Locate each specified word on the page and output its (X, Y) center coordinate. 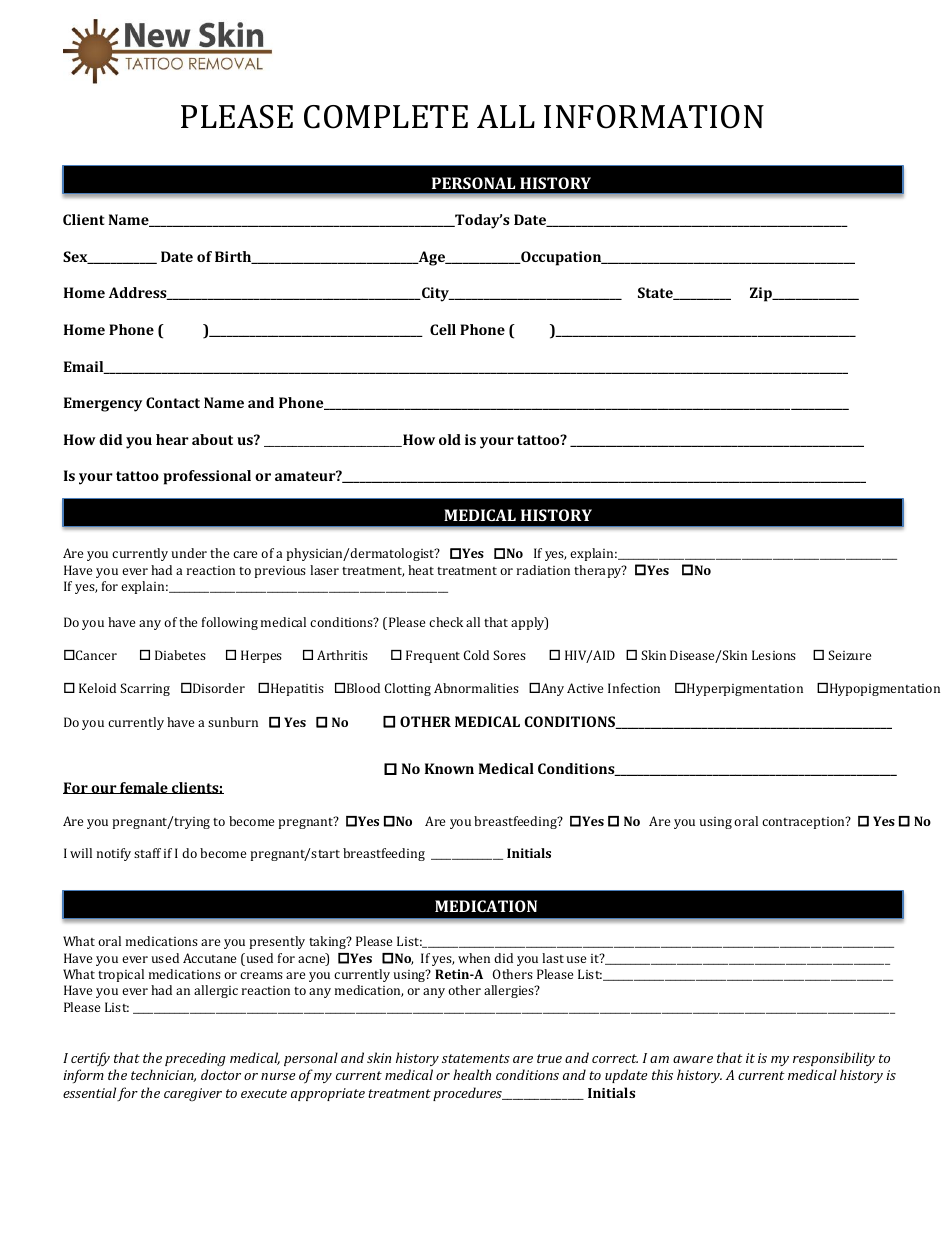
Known (449, 768)
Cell (443, 329)
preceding (195, 1059)
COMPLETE (386, 117)
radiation (543, 570)
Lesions (774, 655)
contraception (804, 823)
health (472, 1074)
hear (172, 439)
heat (421, 570)
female (144, 788)
